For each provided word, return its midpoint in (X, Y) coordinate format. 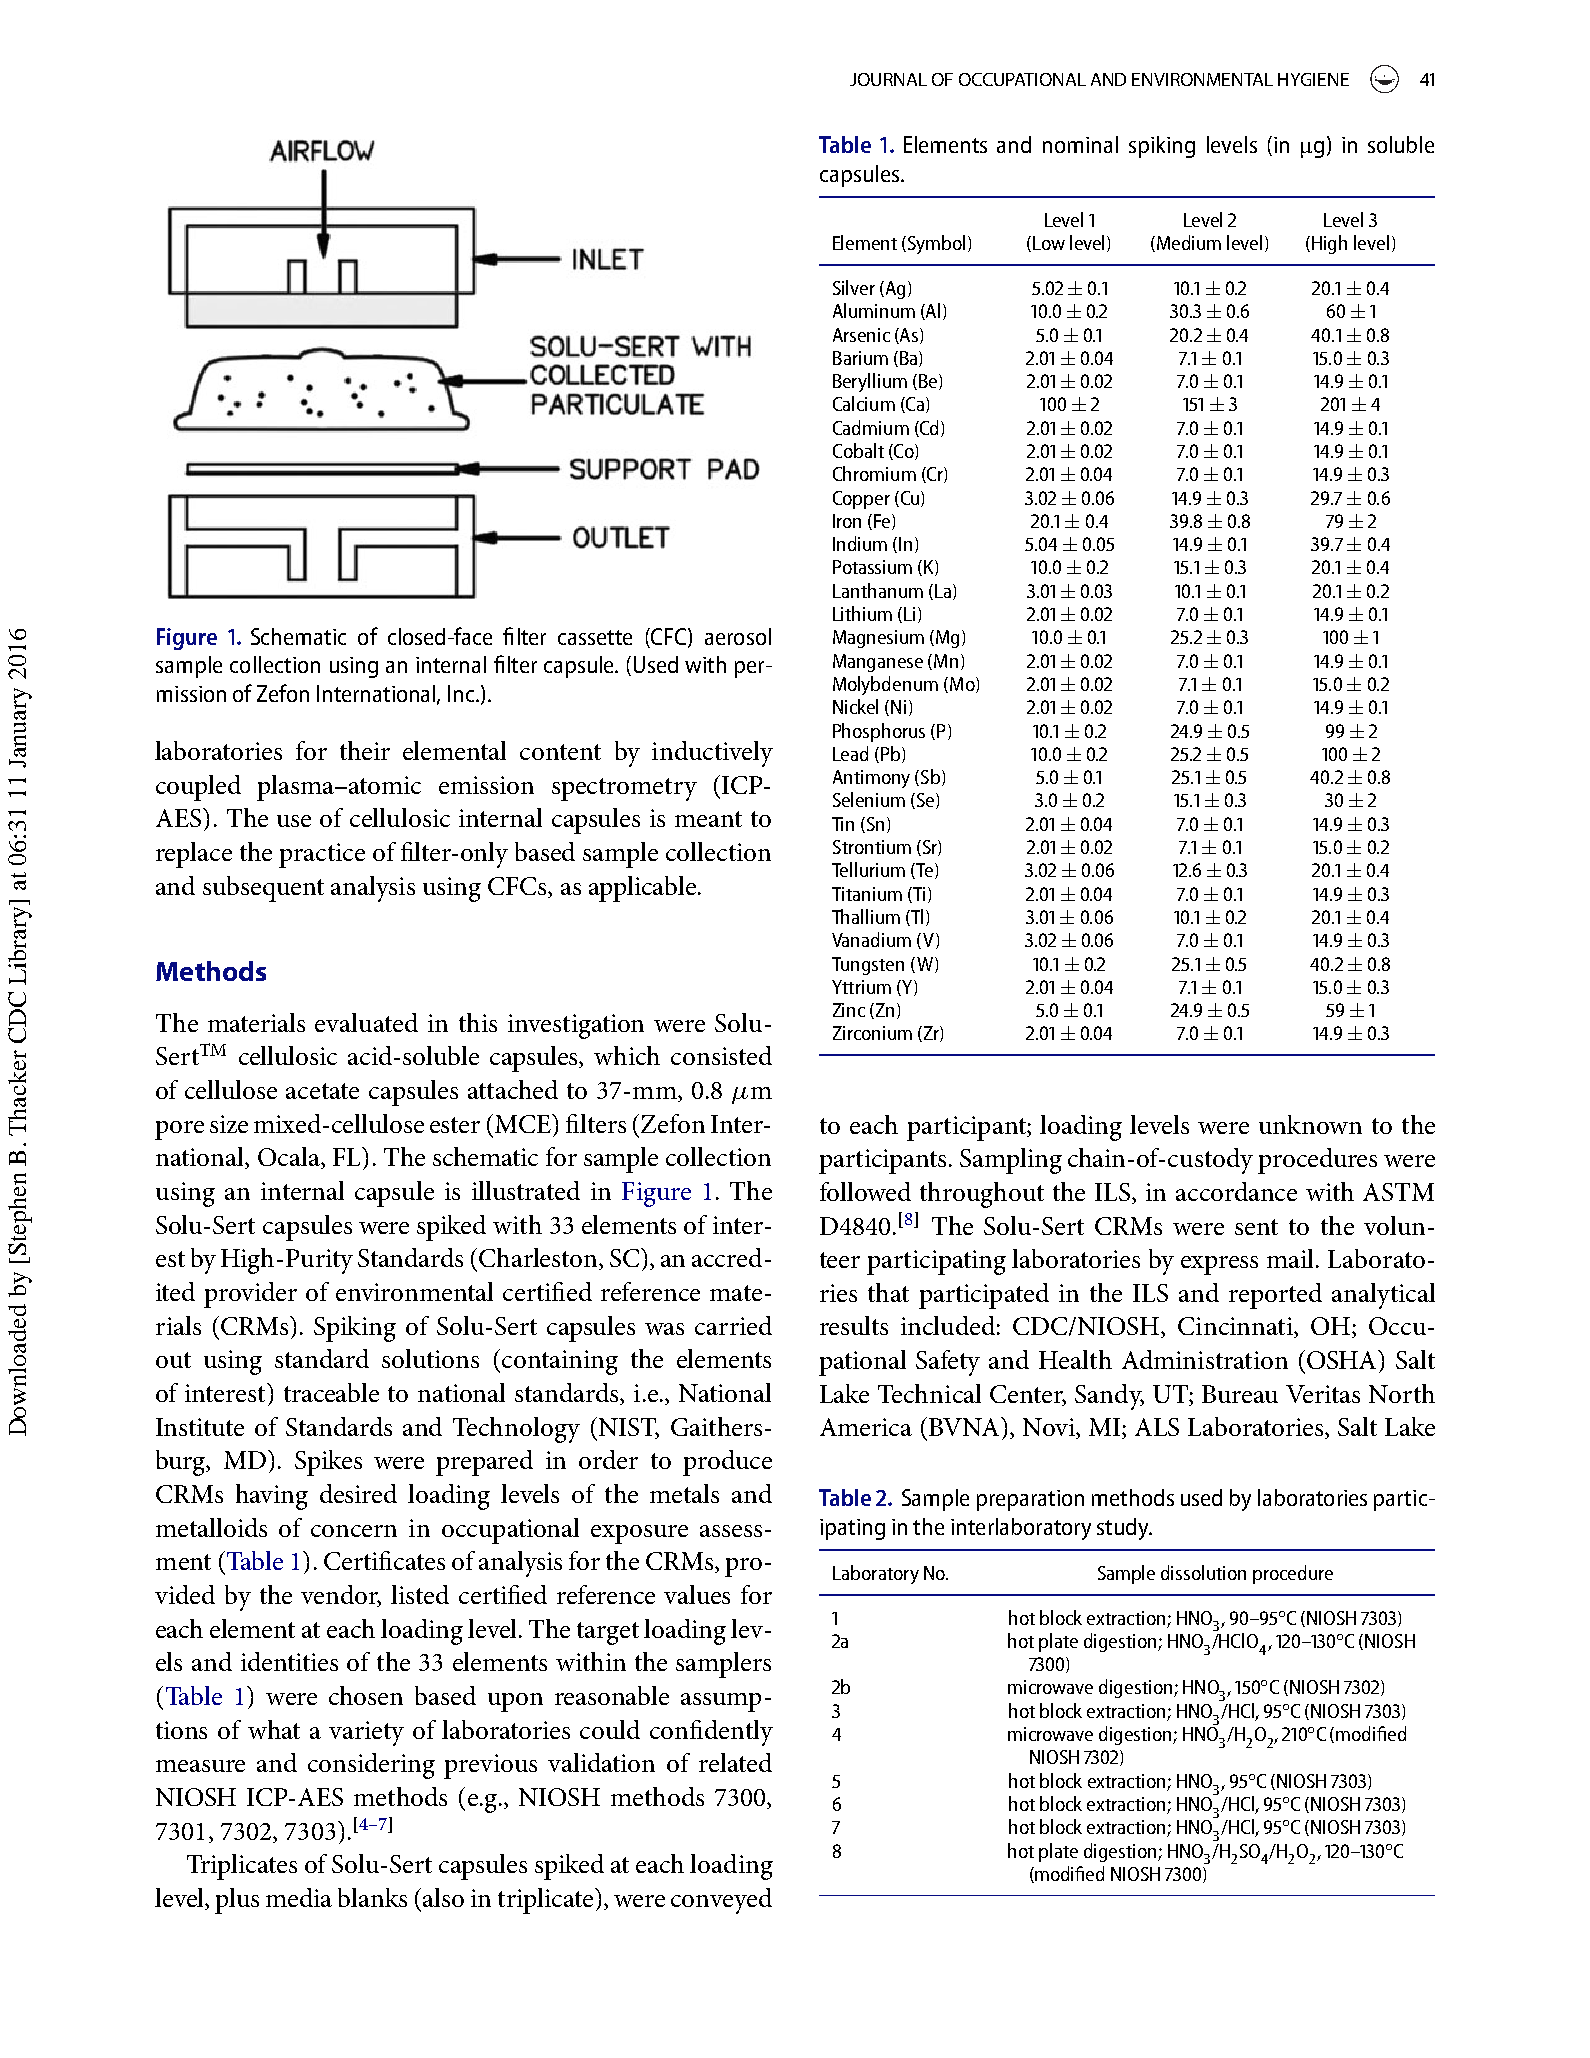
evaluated (366, 1022)
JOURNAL (888, 79)
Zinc (849, 1010)
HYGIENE (1313, 79)
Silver (854, 287)
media (299, 1897)
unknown (1310, 1124)
